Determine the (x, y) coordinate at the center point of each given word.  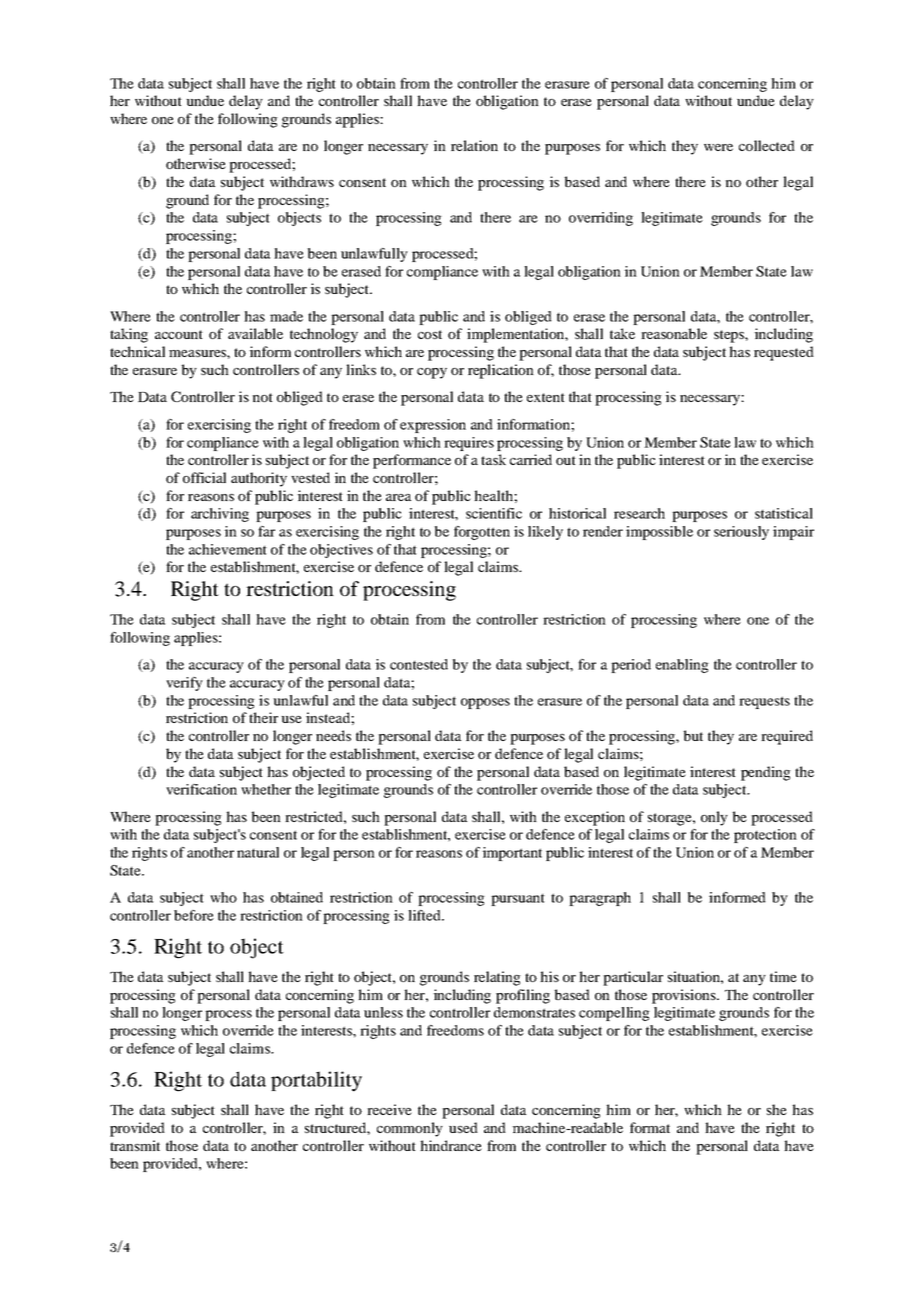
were (718, 147)
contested (419, 664)
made (286, 316)
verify (184, 684)
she (777, 1109)
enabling (682, 666)
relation (474, 145)
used (463, 1127)
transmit (135, 1145)
